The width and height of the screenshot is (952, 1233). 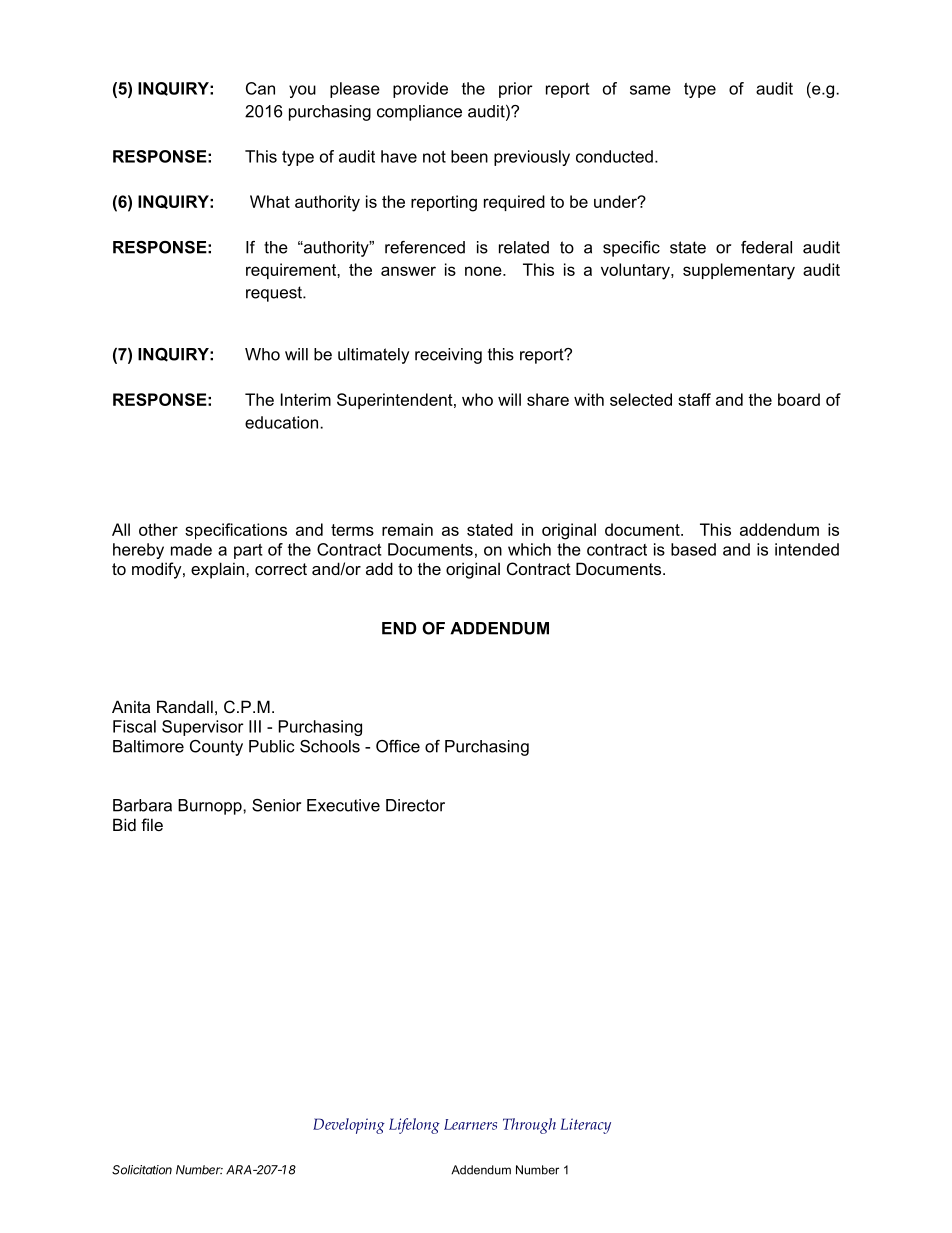 What do you see at coordinates (415, 805) in the screenshot?
I see `Director` at bounding box center [415, 805].
